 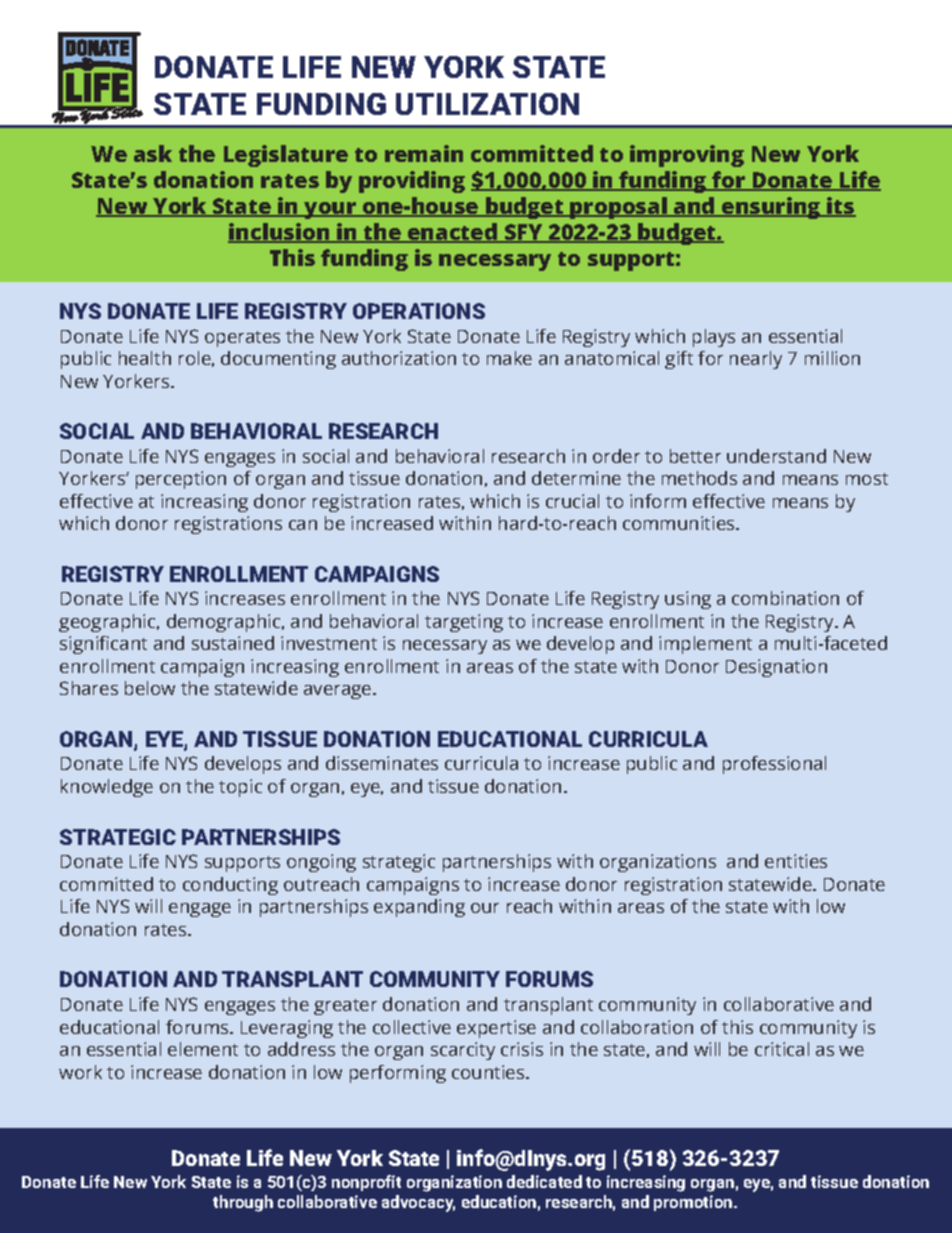 What do you see at coordinates (487, 104) in the screenshot?
I see `UTILIZATION` at bounding box center [487, 104].
